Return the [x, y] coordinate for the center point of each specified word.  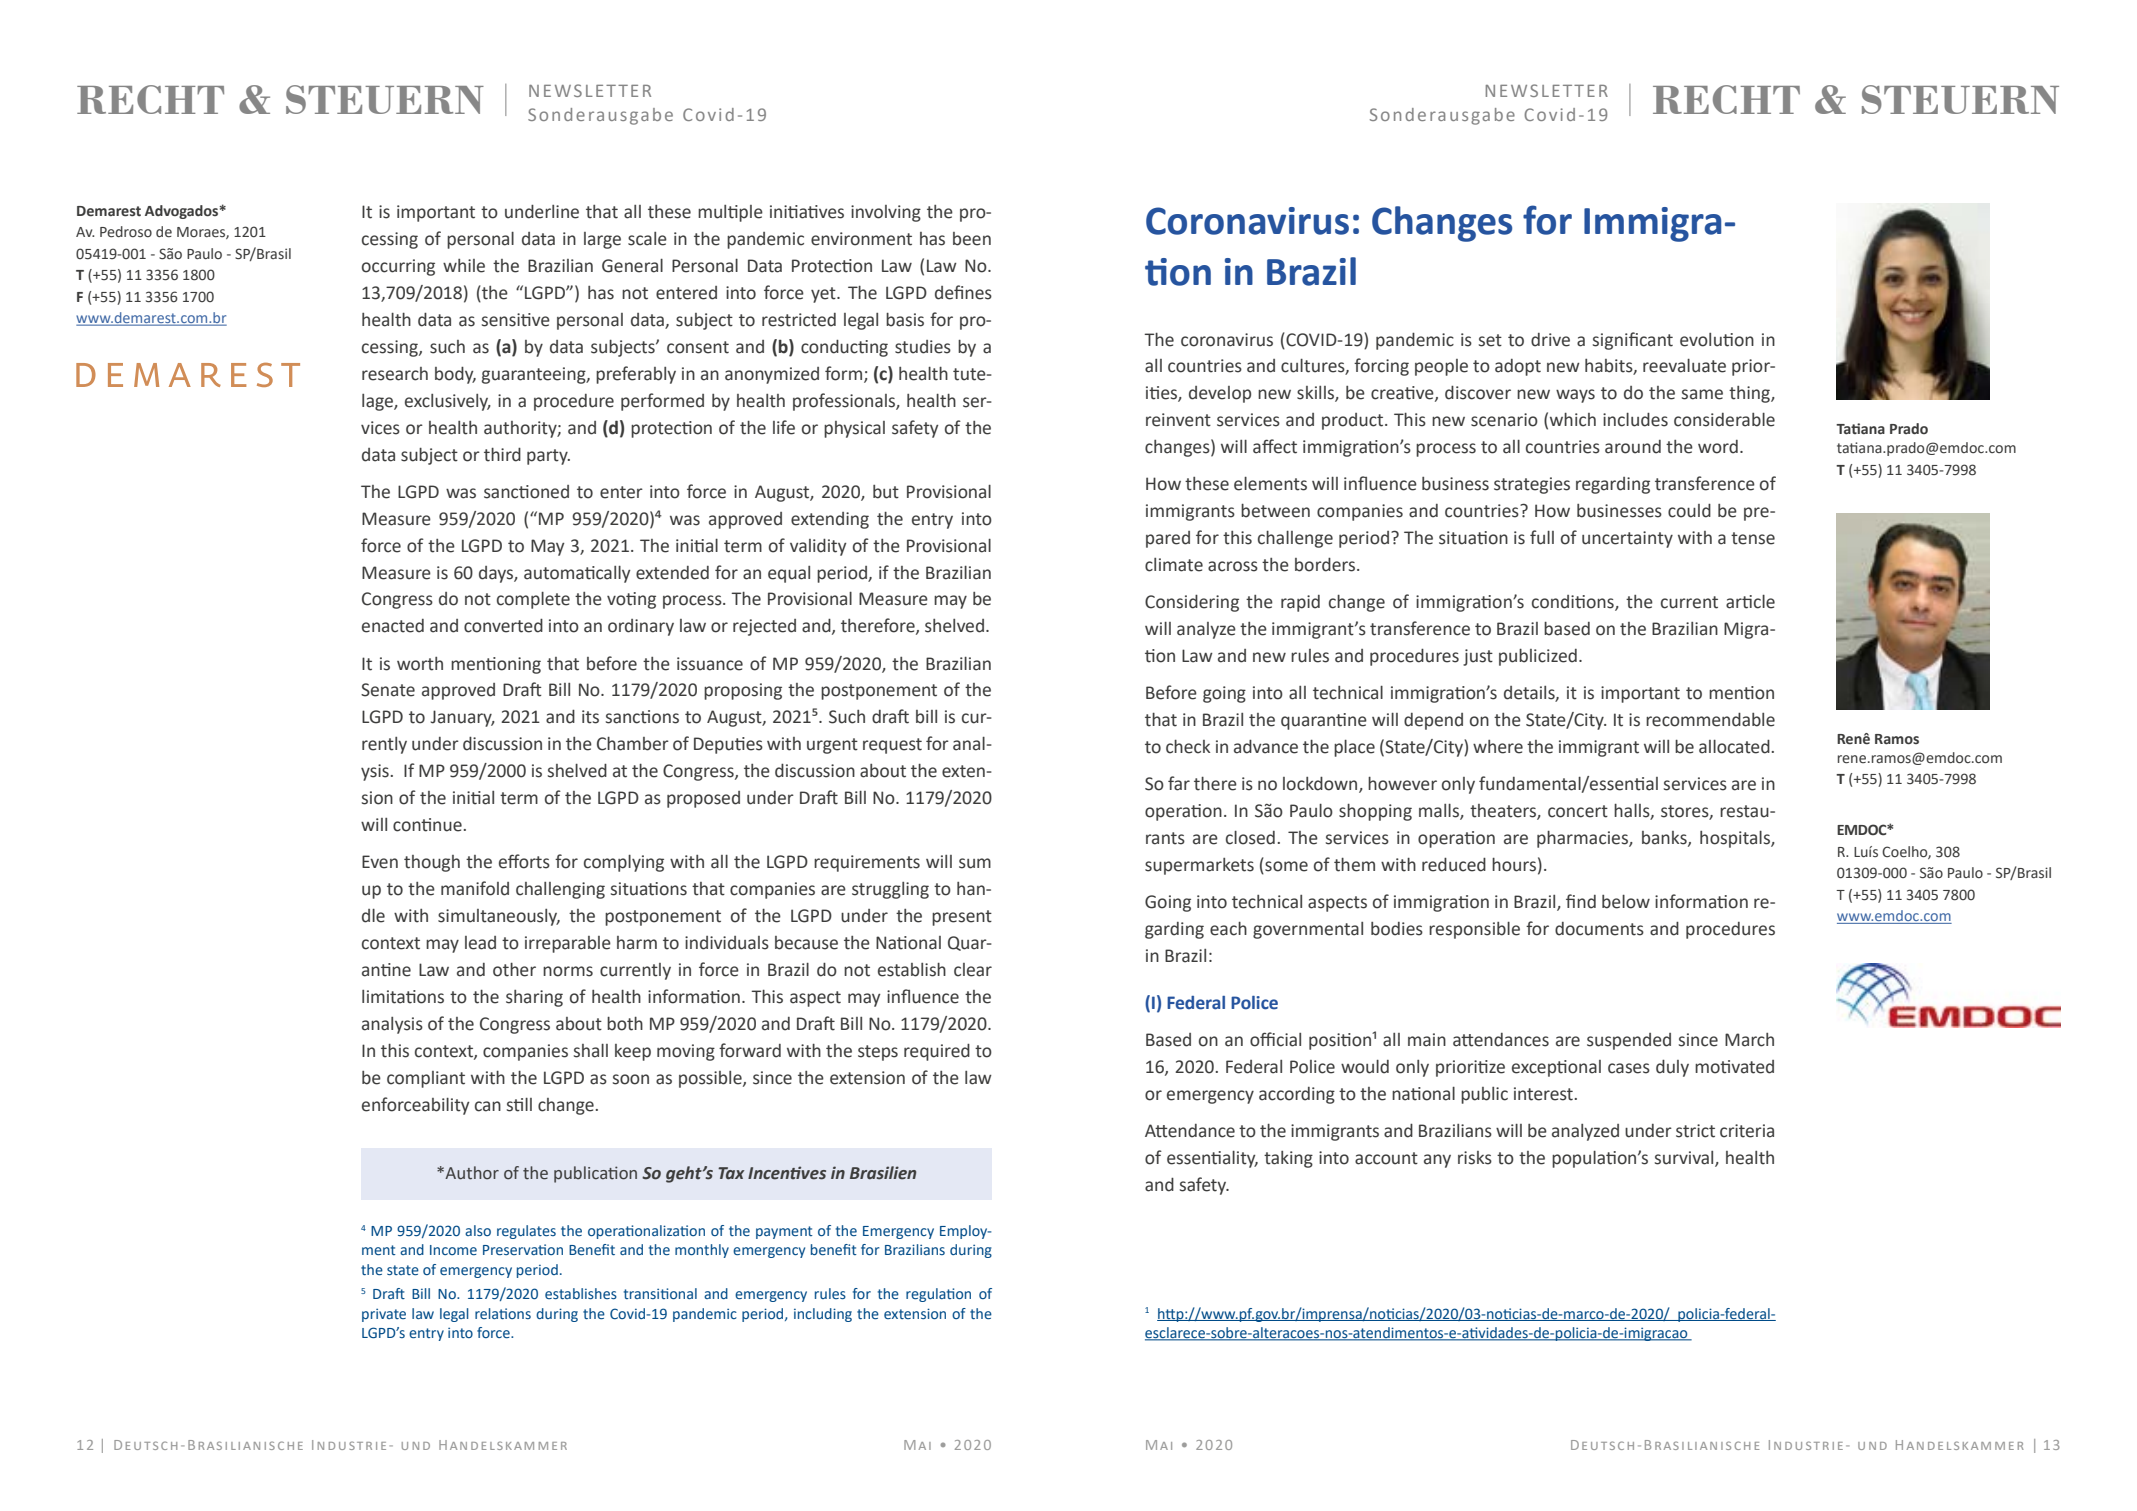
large [602, 240]
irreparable [568, 944]
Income [453, 1250]
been [972, 239]
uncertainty [1627, 539]
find [1581, 901]
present [962, 918]
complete [533, 600]
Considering [1192, 603]
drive [1550, 340]
